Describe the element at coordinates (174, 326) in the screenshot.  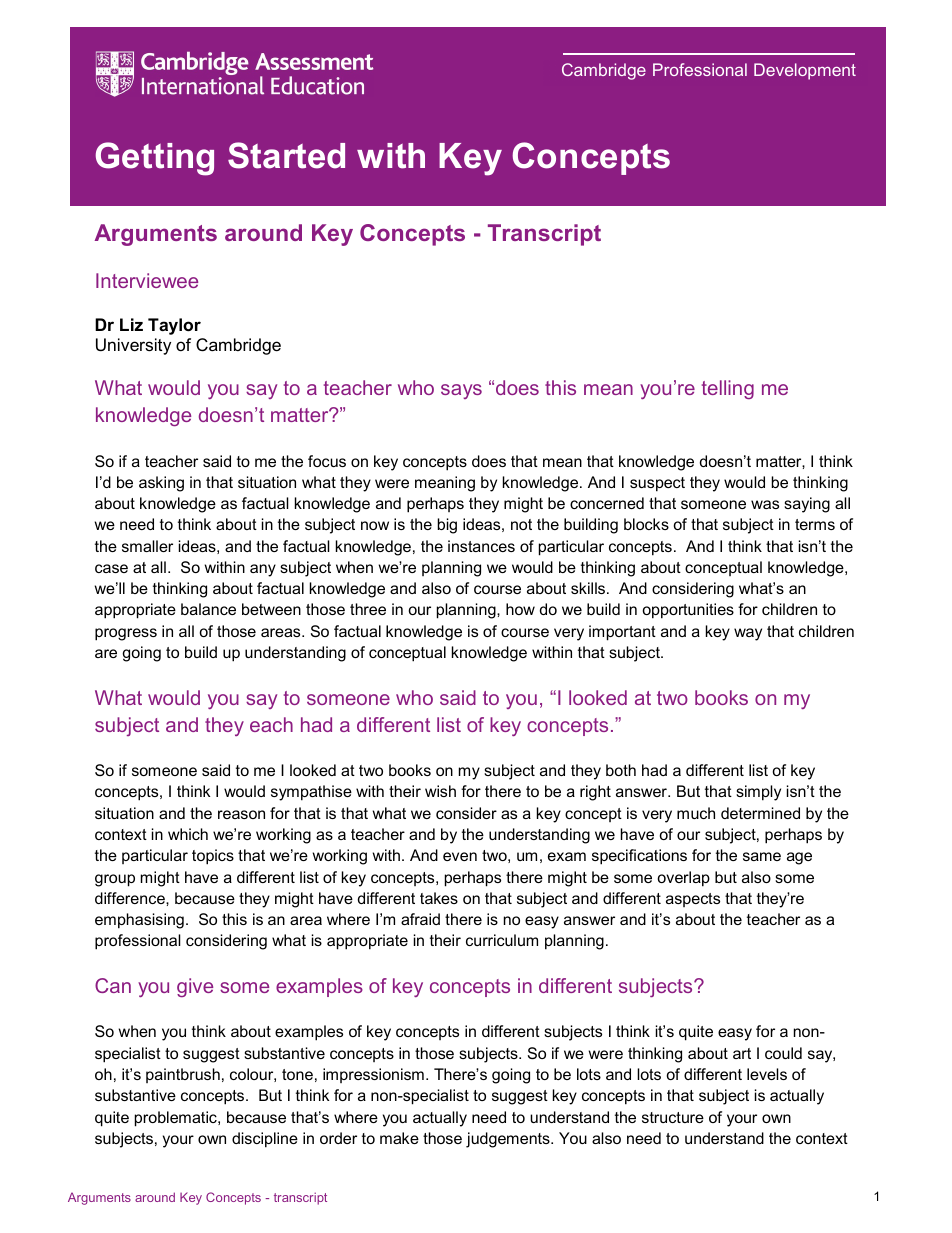
I see `Taylor` at that location.
